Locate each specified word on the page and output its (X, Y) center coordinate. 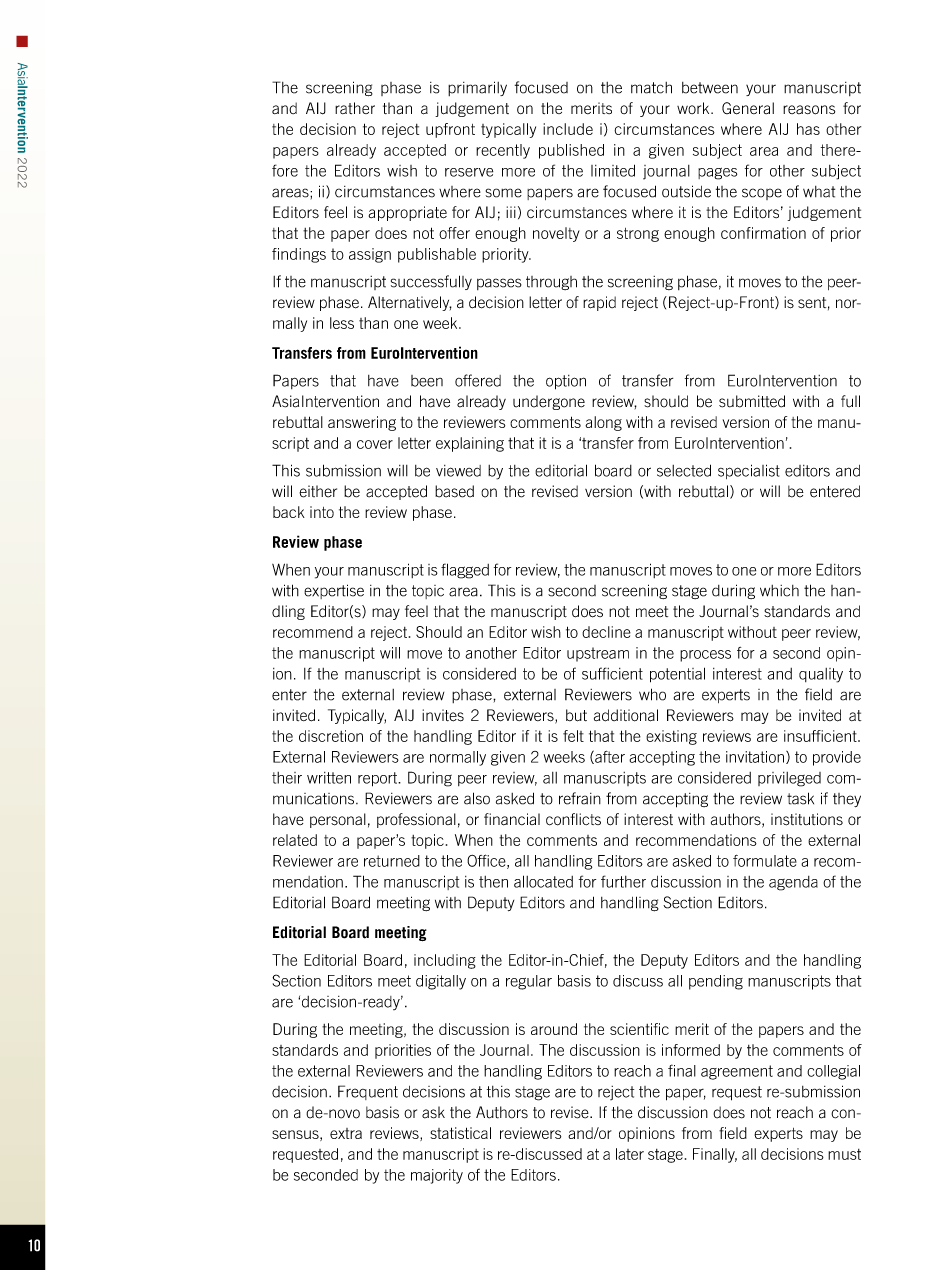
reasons (809, 110)
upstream (598, 654)
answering (362, 423)
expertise (334, 591)
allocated (543, 881)
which (779, 591)
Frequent (368, 1092)
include (568, 129)
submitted (752, 401)
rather (355, 108)
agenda (793, 883)
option (566, 382)
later (630, 1154)
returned (392, 861)
